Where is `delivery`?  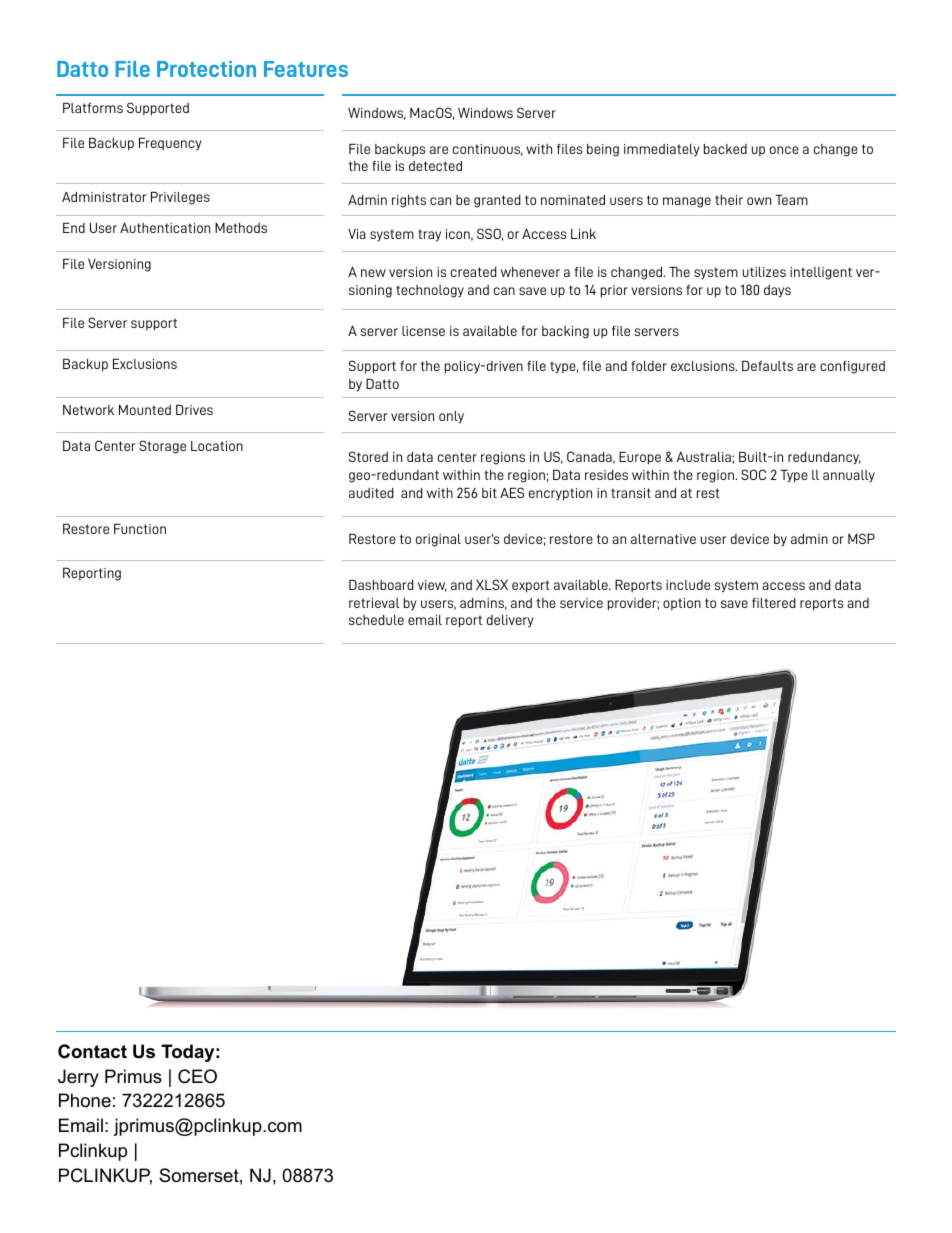
delivery is located at coordinates (510, 621).
